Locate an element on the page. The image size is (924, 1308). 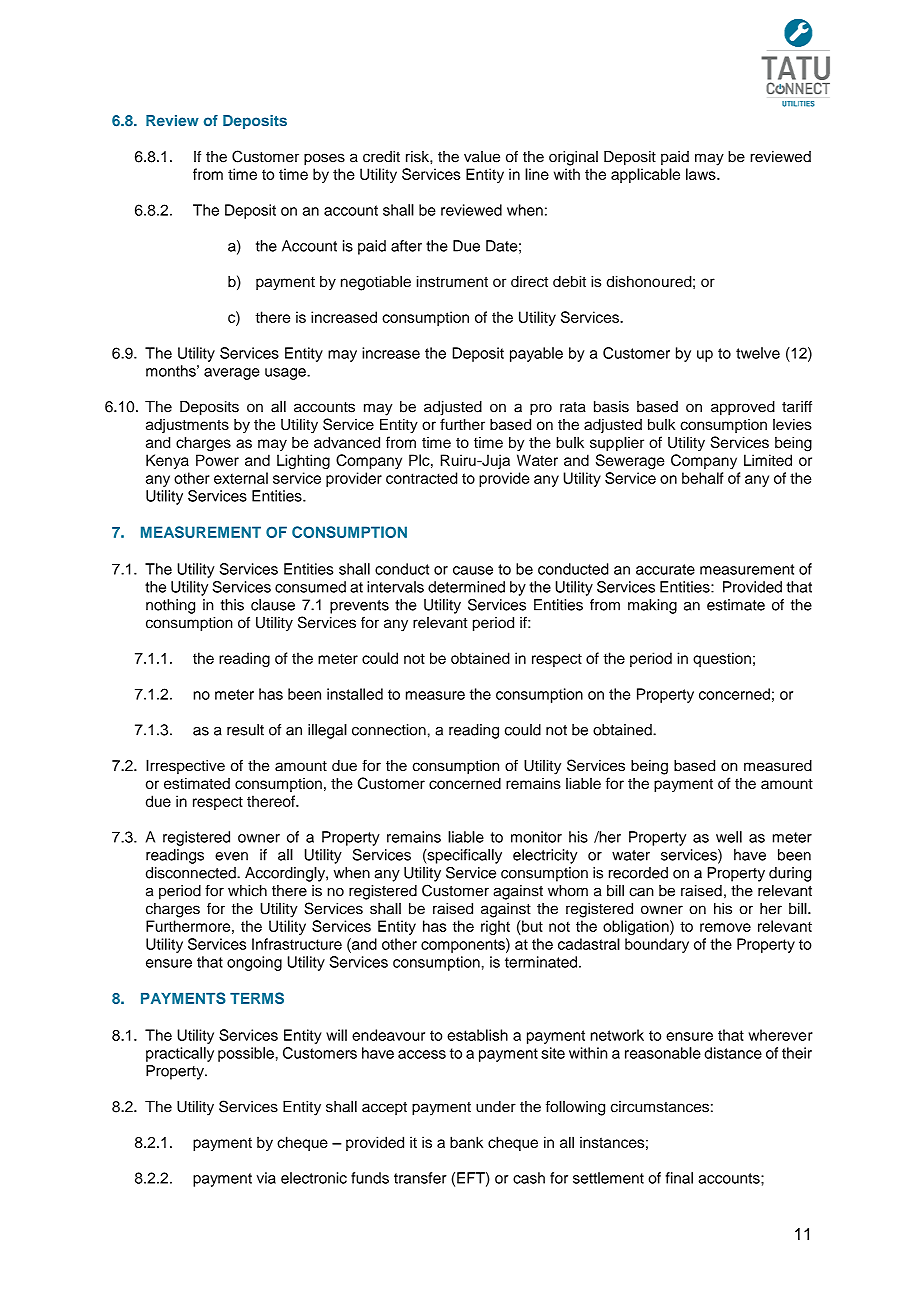
via is located at coordinates (266, 1178).
